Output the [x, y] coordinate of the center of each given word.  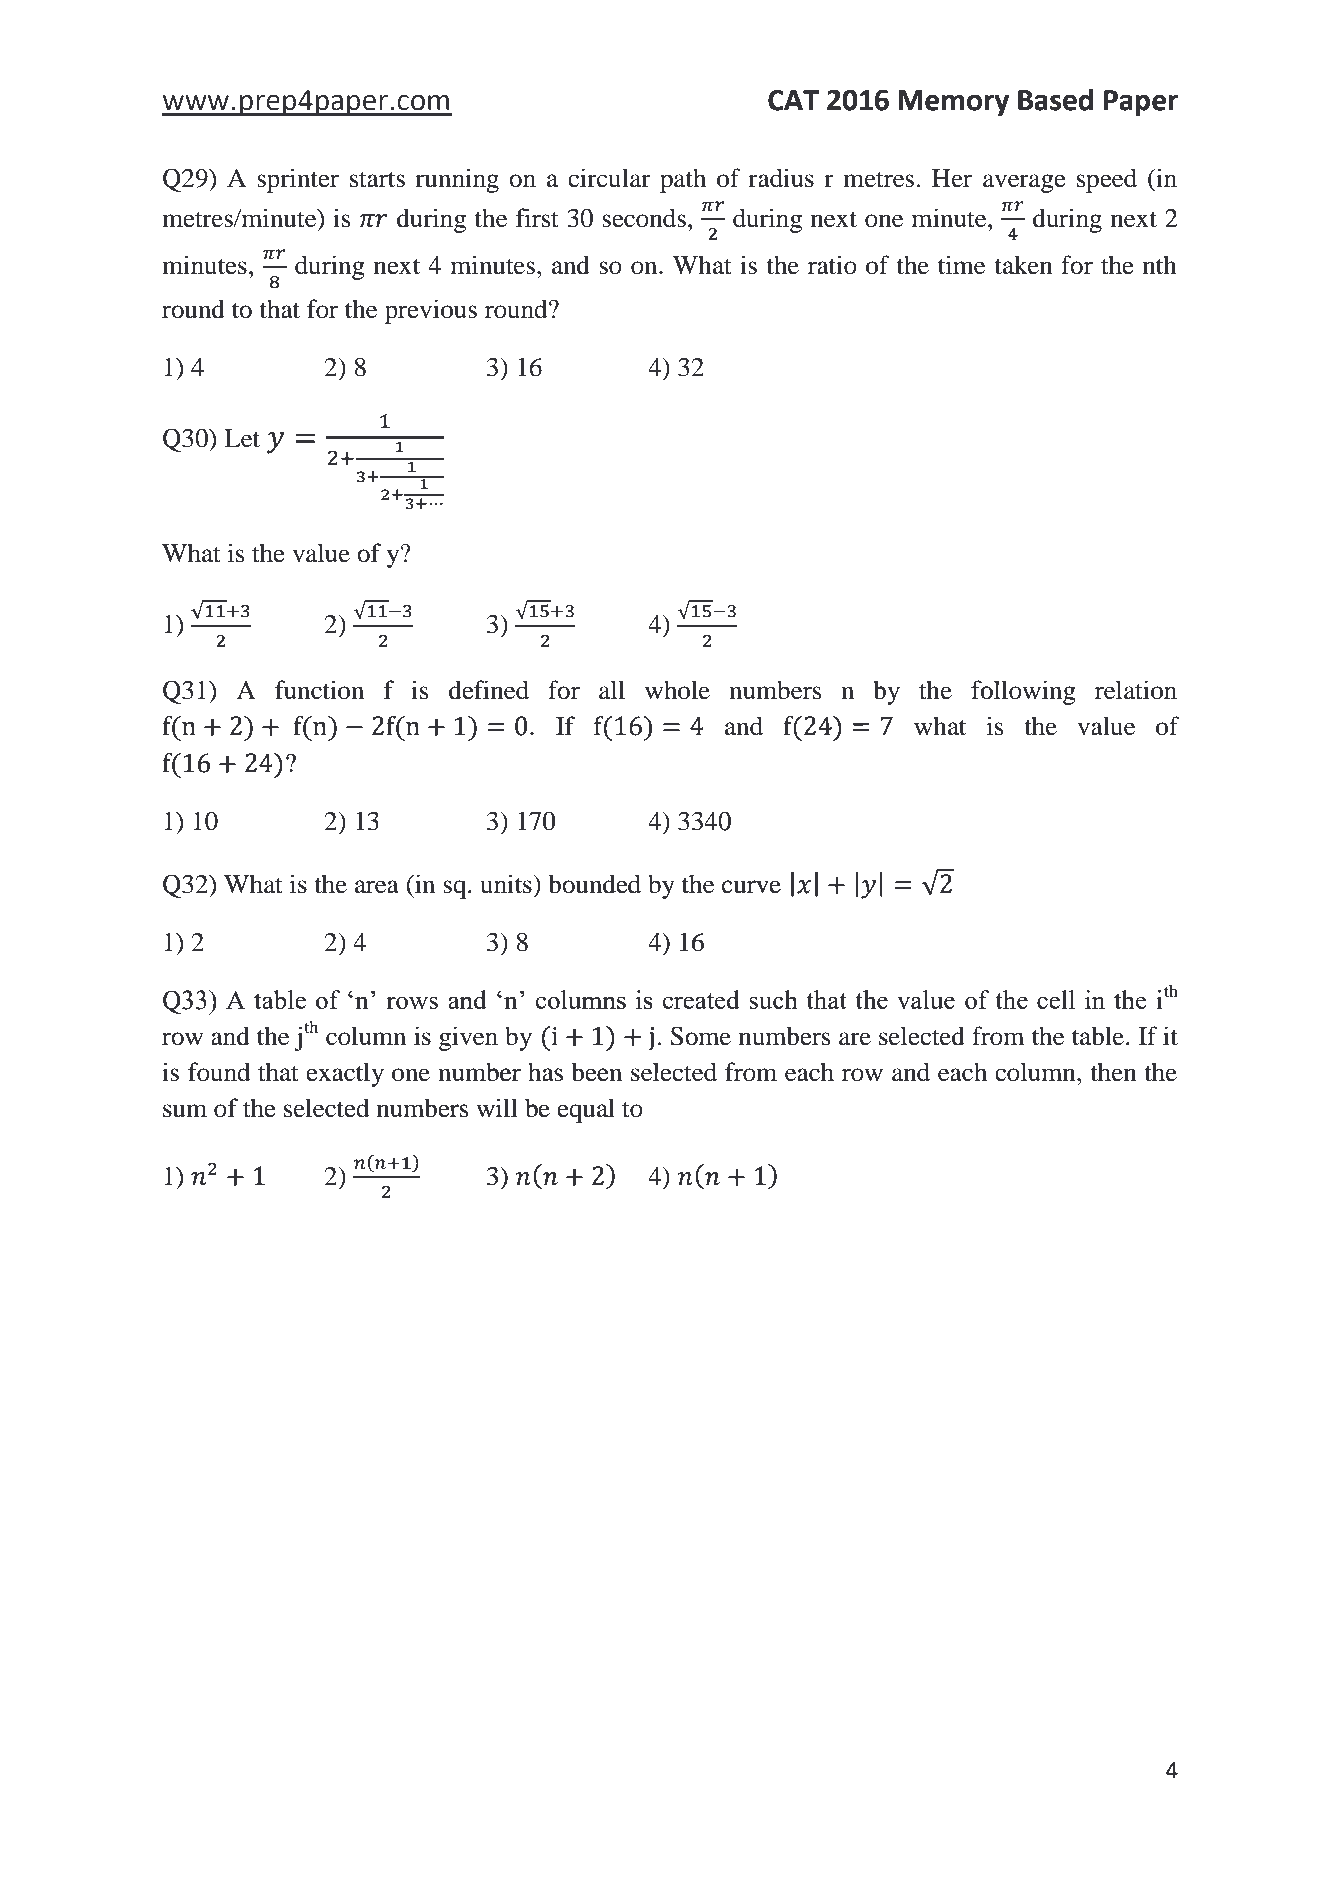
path [683, 180]
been [596, 1072]
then [1113, 1072]
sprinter [298, 180]
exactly [345, 1074]
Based [1055, 99]
